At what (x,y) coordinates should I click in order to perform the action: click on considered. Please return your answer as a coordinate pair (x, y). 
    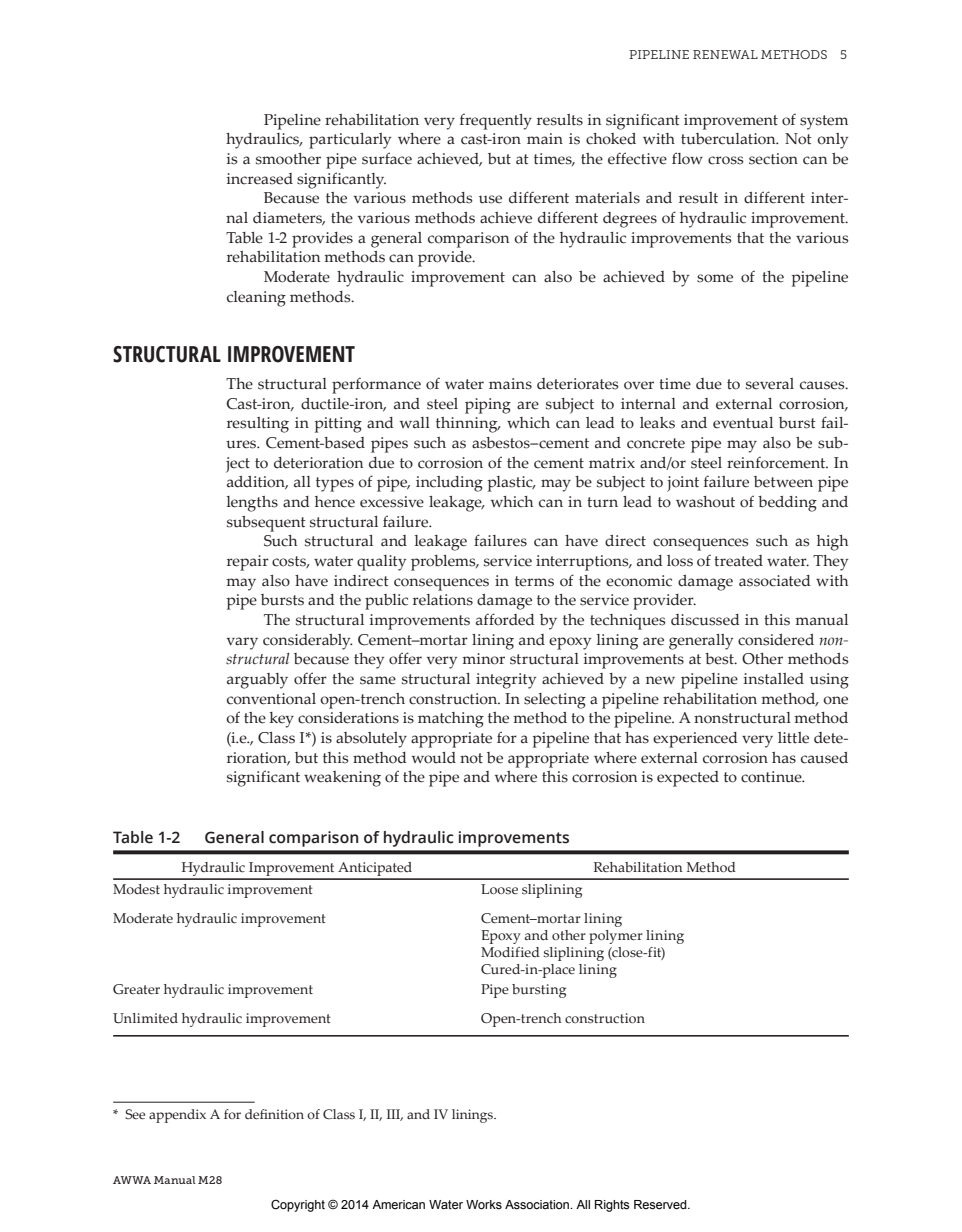
    Looking at the image, I should click on (776, 640).
